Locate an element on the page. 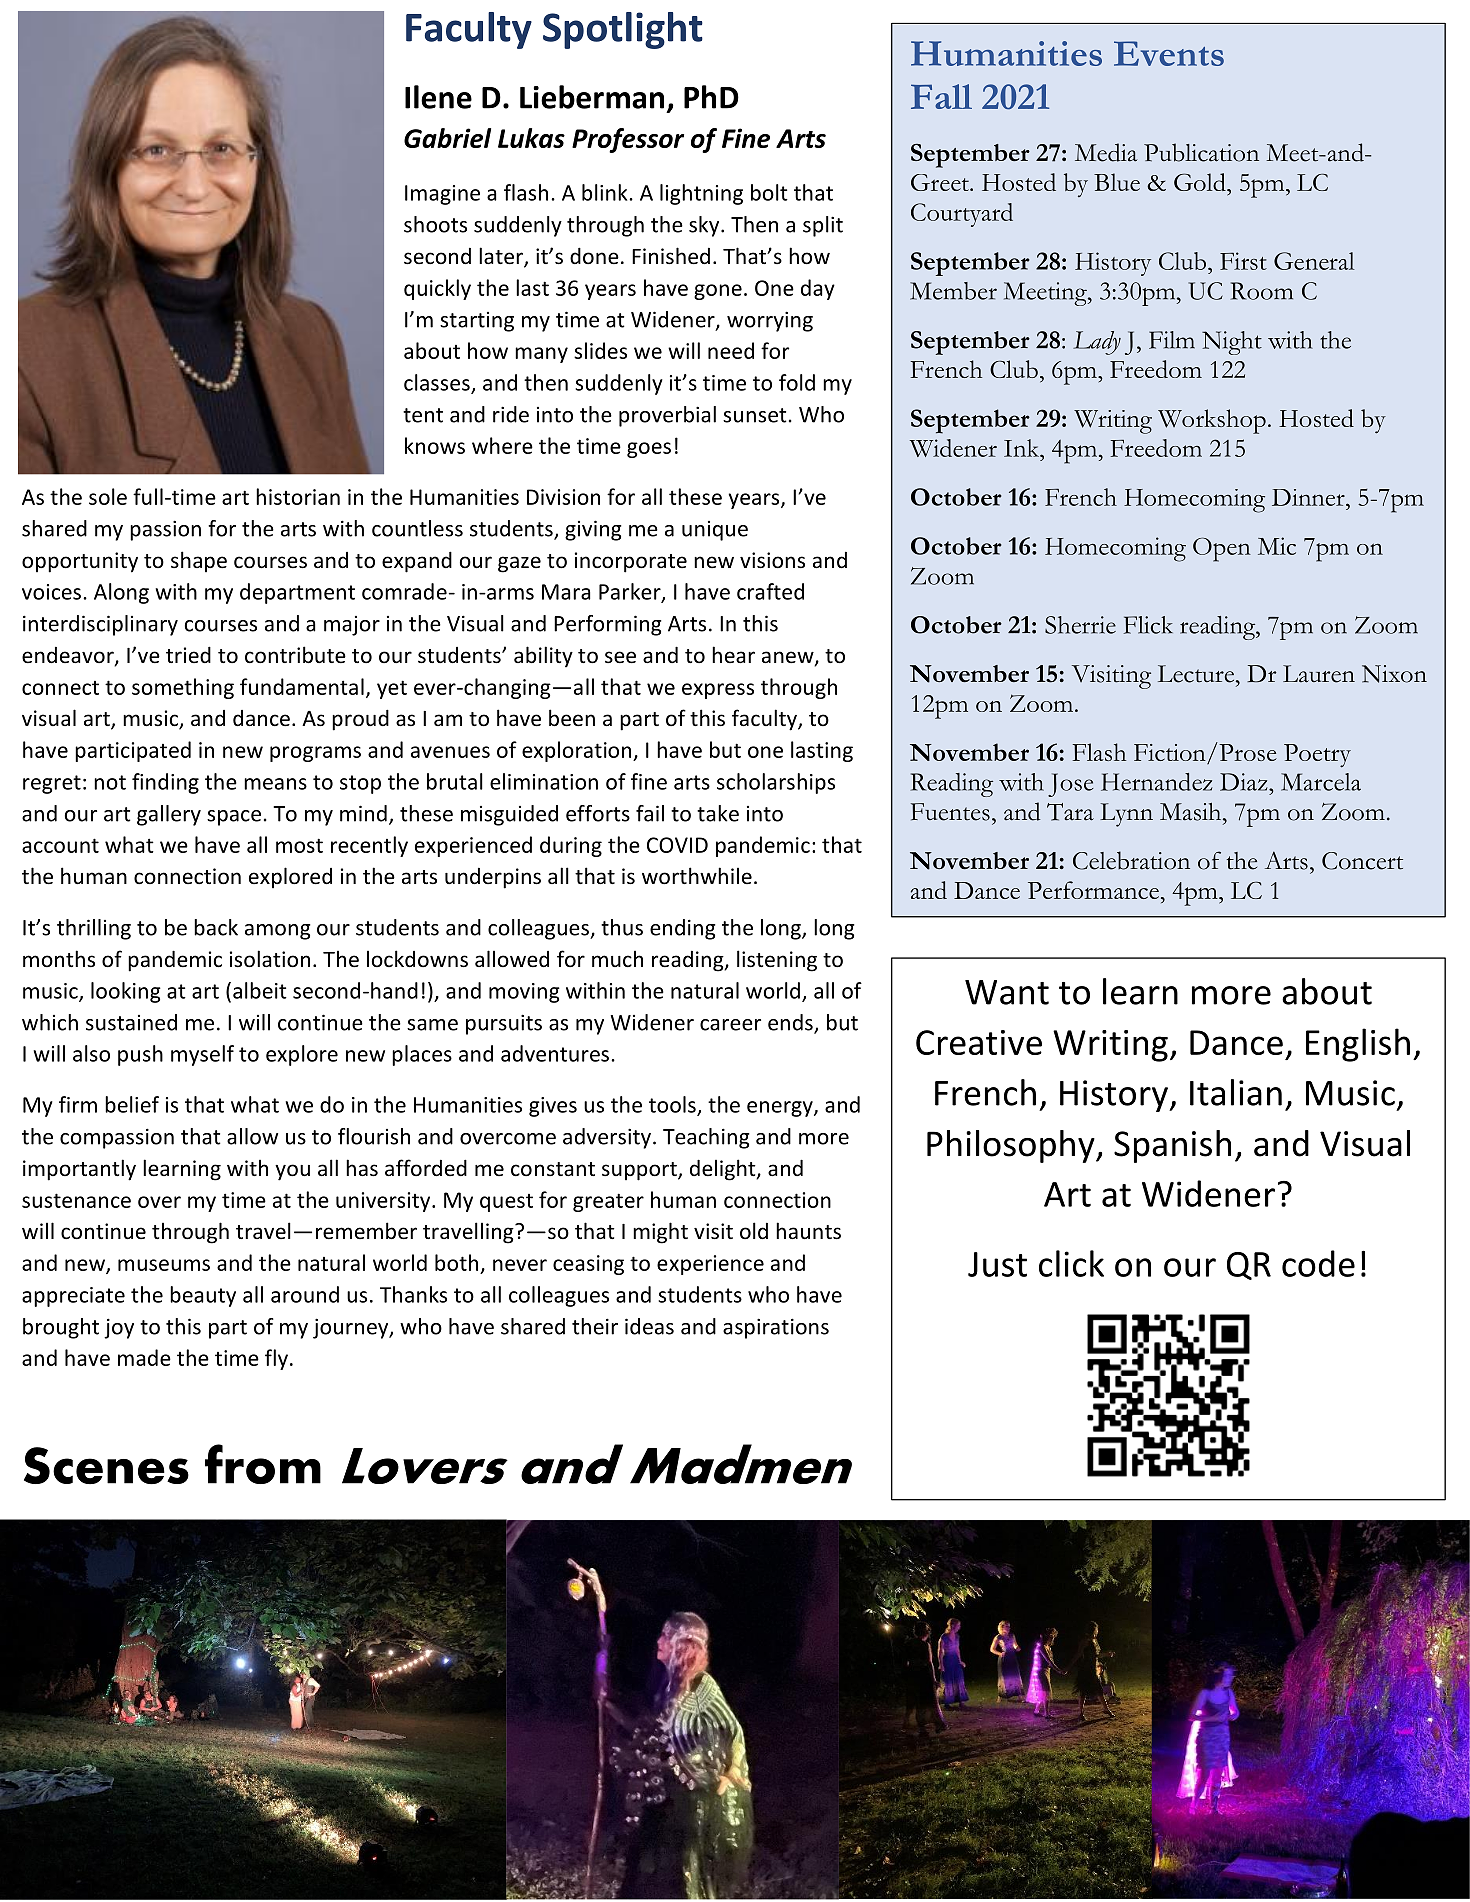 The width and height of the image is (1470, 1902). finding is located at coordinates (165, 783).
